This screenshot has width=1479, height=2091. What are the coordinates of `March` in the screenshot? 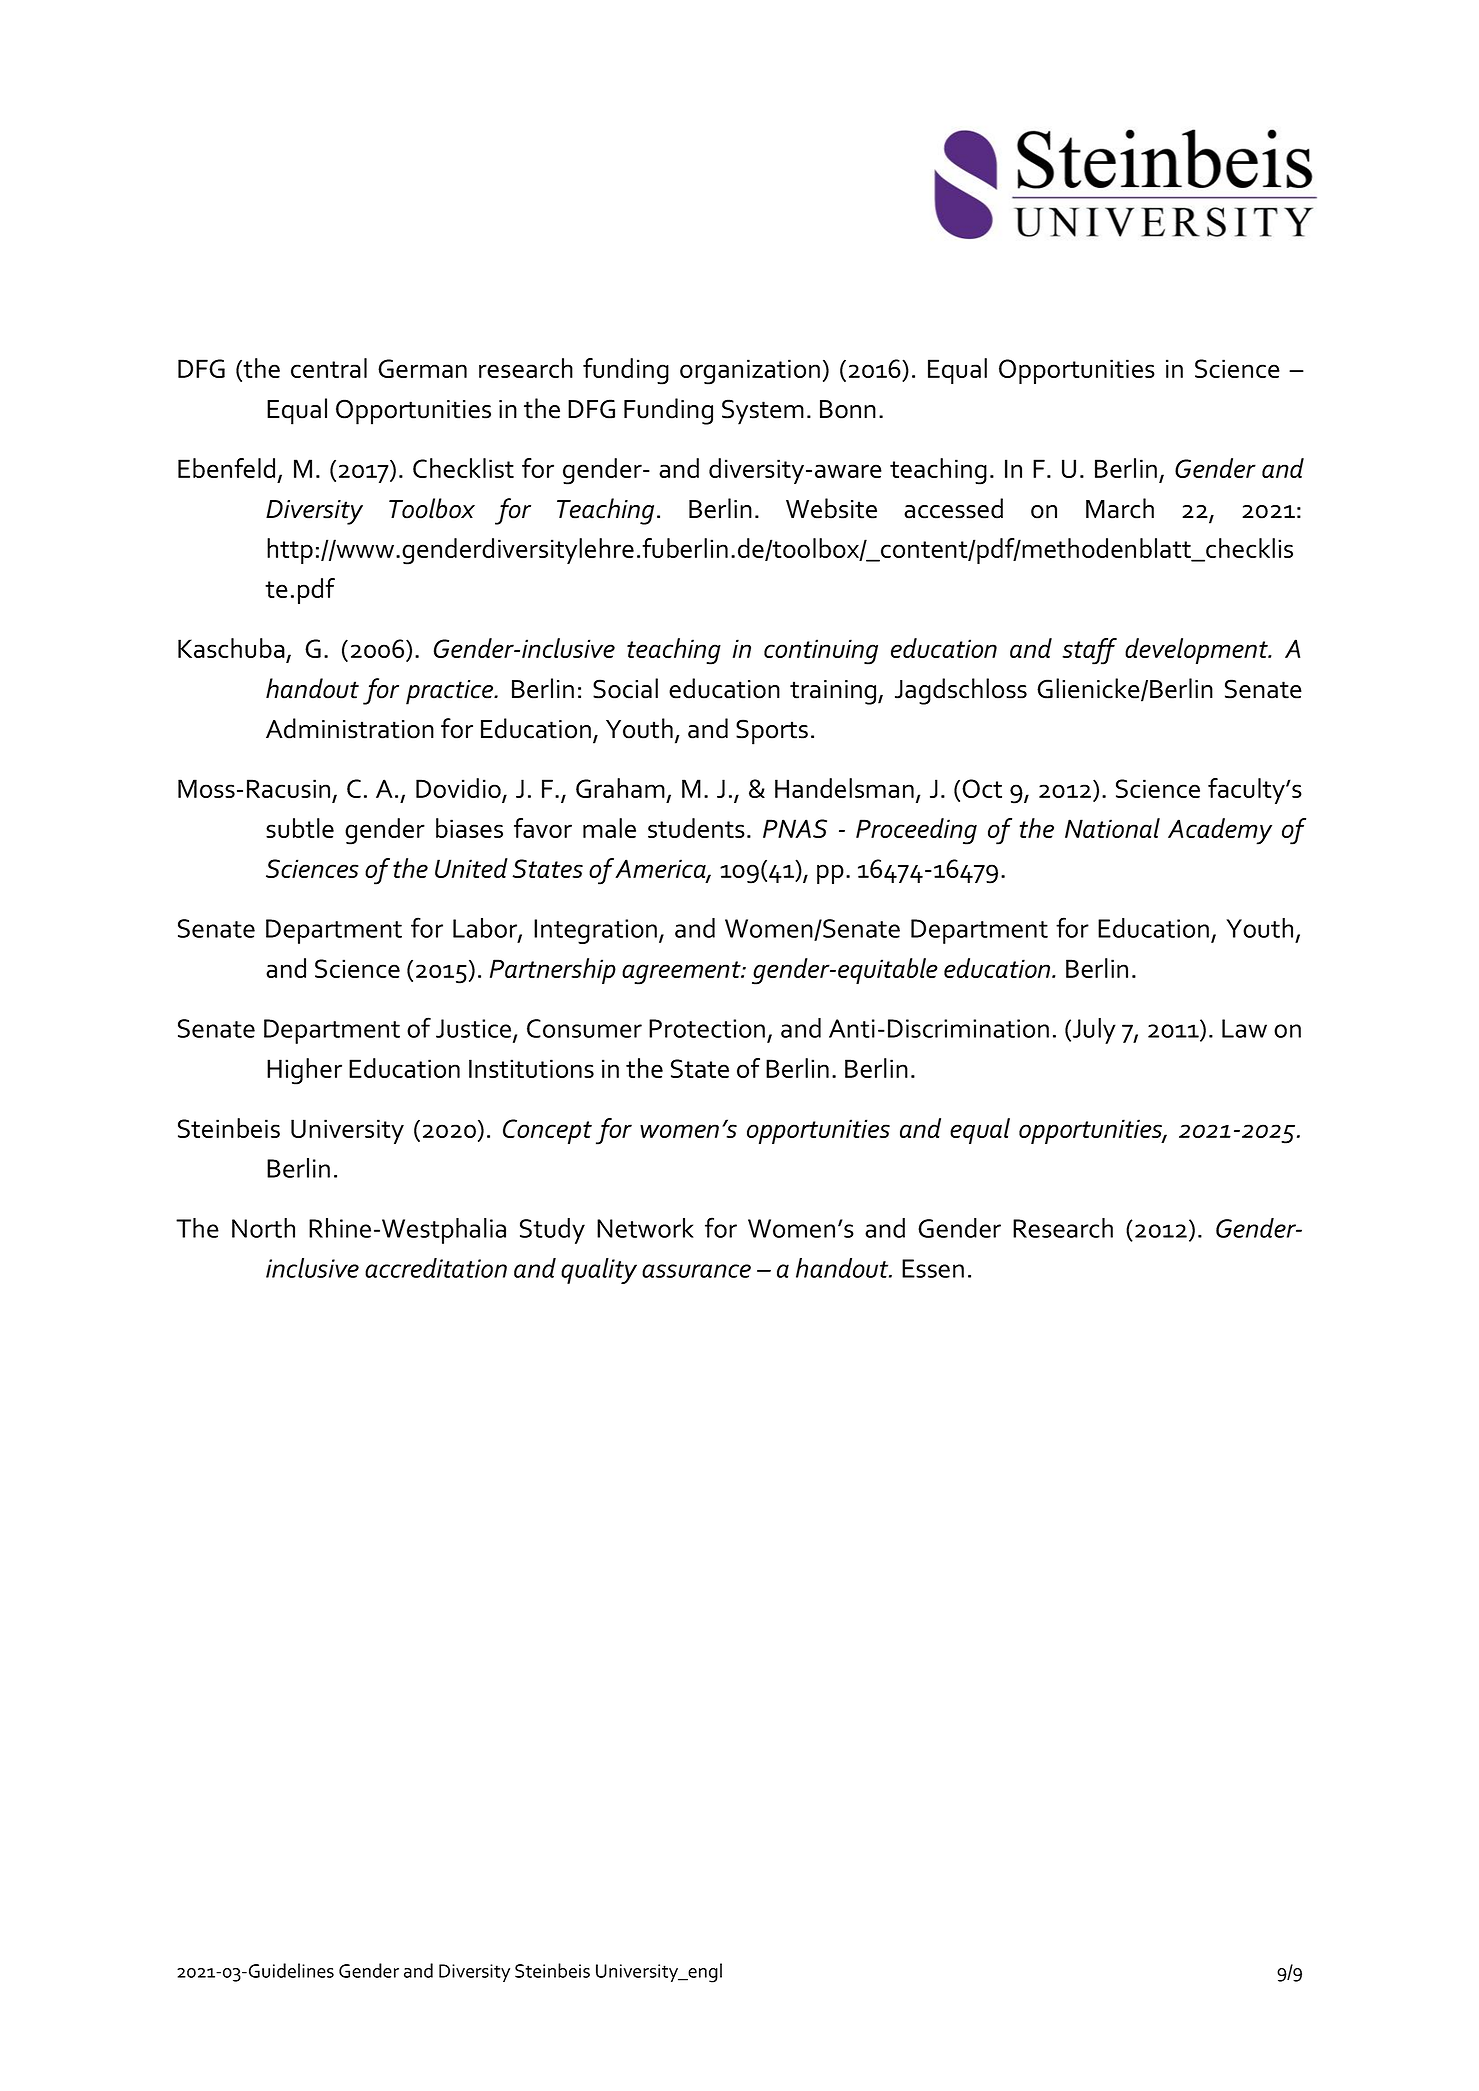 It's located at (1120, 508).
